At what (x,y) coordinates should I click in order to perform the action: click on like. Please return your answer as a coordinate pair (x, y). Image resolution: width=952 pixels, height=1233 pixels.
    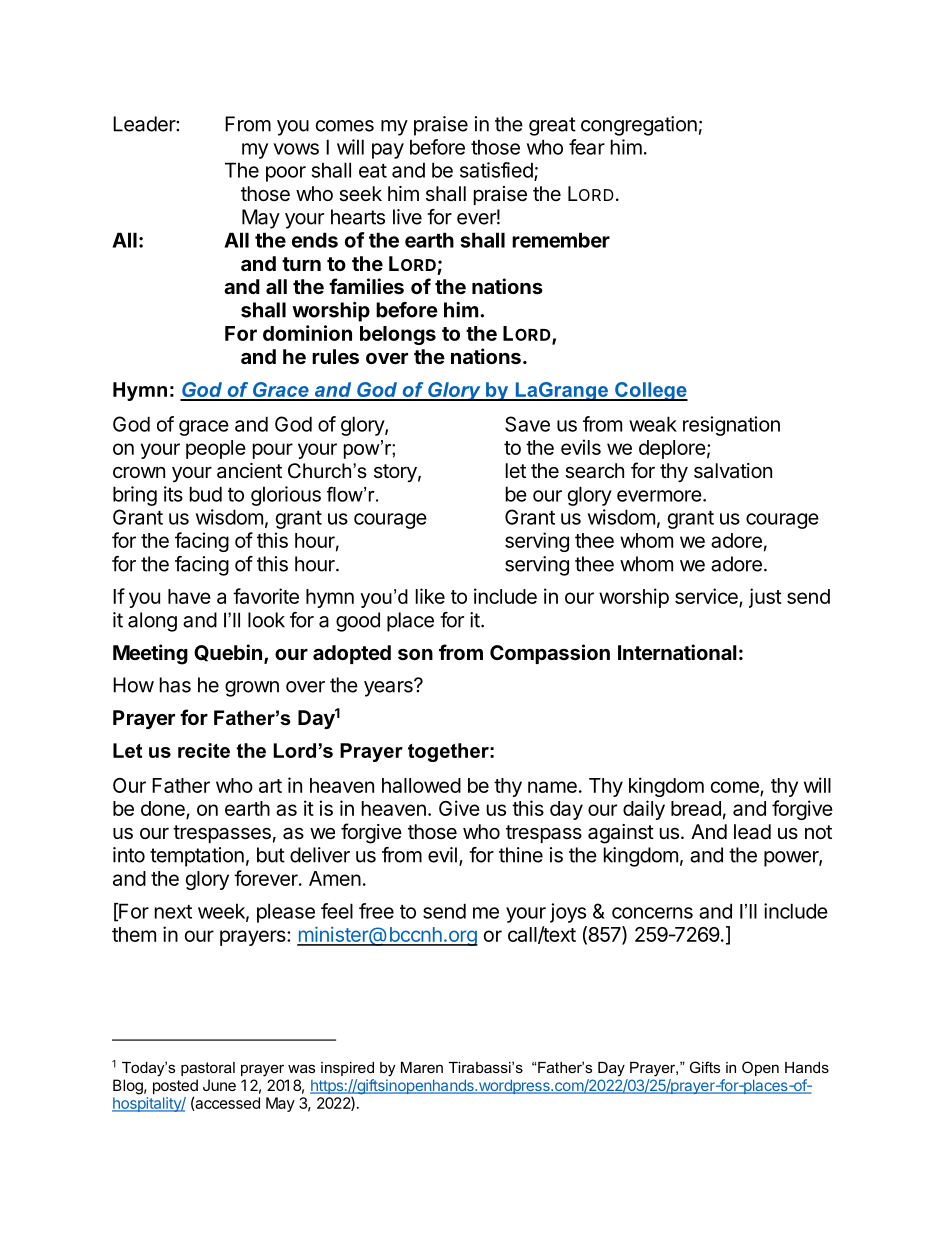
    Looking at the image, I should click on (430, 596).
